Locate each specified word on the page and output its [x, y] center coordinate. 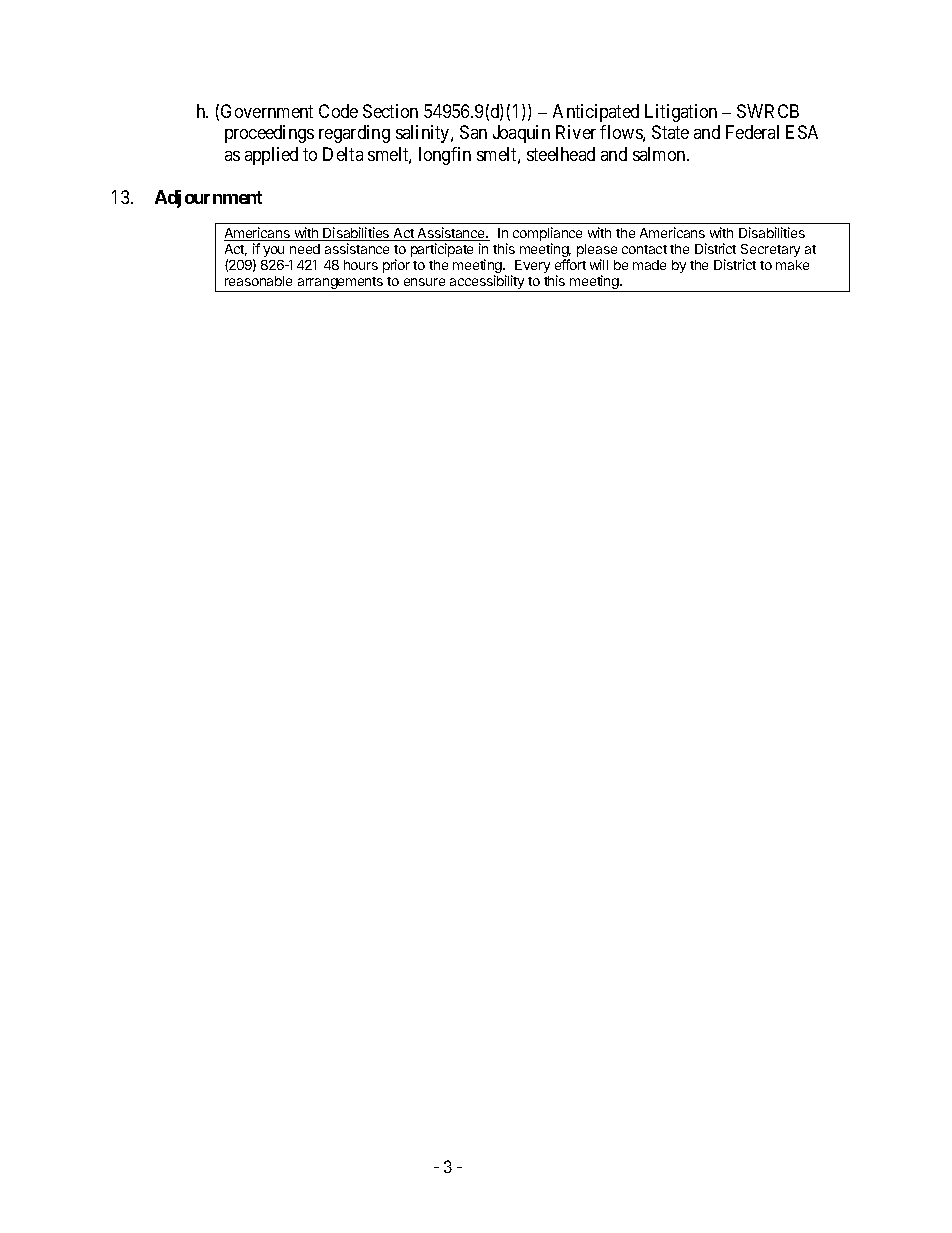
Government [267, 111]
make [792, 265]
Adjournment [208, 199]
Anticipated [596, 113]
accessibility [487, 283]
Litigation [681, 113]
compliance [547, 234]
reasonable [258, 281]
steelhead [561, 154]
